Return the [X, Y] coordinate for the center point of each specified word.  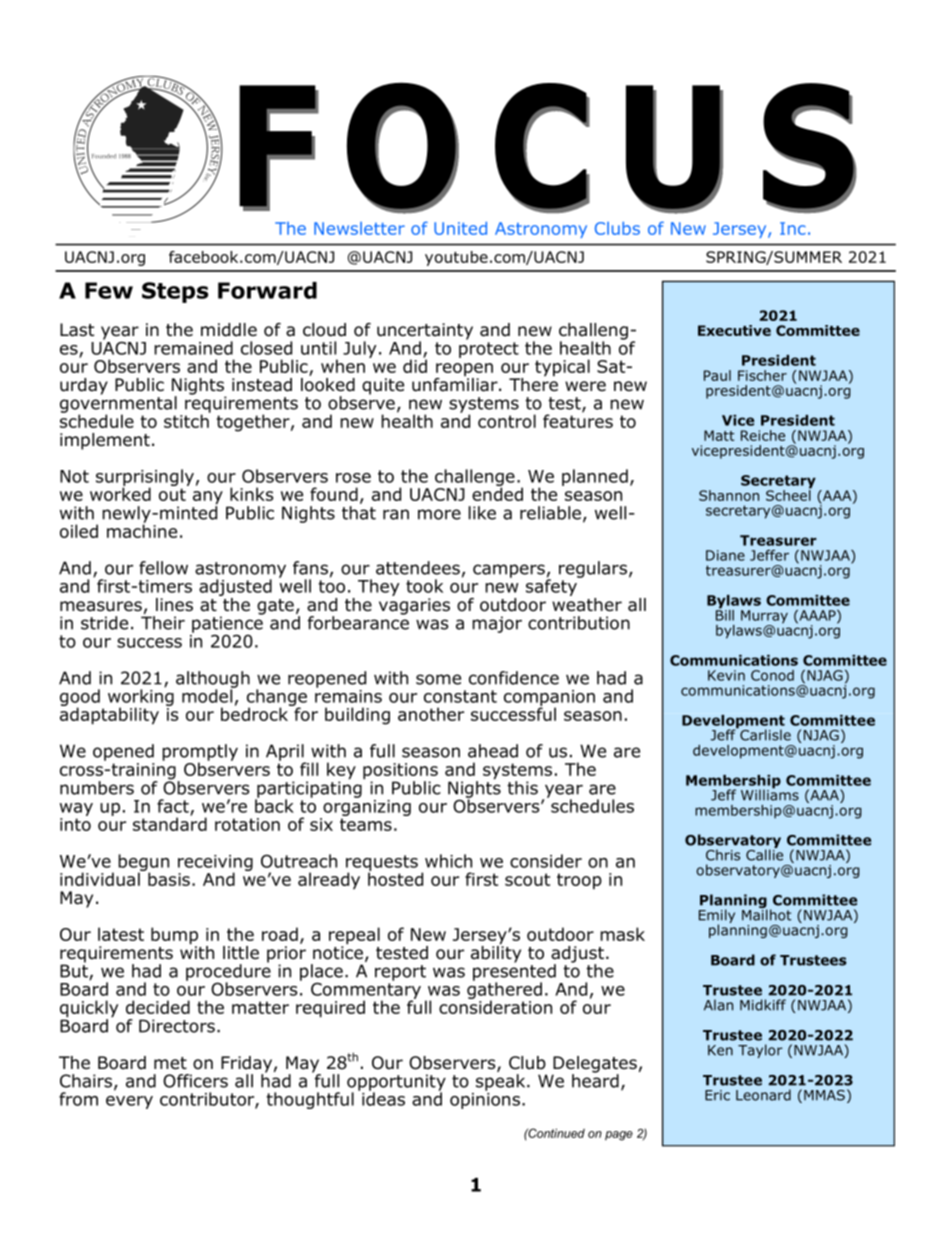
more [439, 514]
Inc [793, 228]
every [129, 1102]
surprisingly [145, 479]
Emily [717, 917]
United [460, 228]
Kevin [726, 675]
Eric [717, 1095]
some [438, 679]
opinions [485, 1101]
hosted [395, 878]
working [141, 697]
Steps [175, 292]
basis [169, 879]
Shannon [729, 495]
